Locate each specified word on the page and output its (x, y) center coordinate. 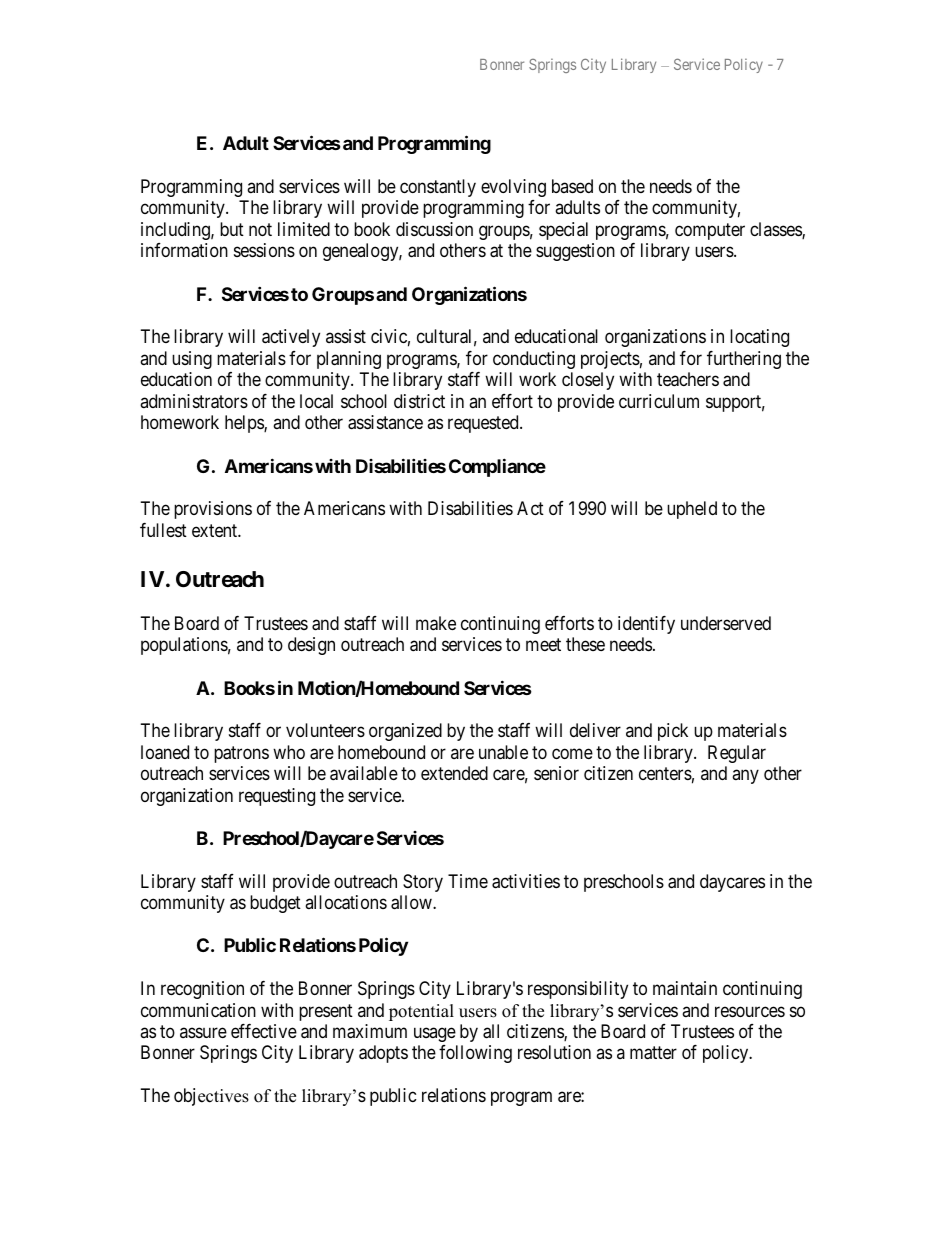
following (475, 1054)
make (436, 623)
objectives (211, 1097)
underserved (726, 623)
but (232, 229)
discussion (434, 229)
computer (710, 231)
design (311, 646)
